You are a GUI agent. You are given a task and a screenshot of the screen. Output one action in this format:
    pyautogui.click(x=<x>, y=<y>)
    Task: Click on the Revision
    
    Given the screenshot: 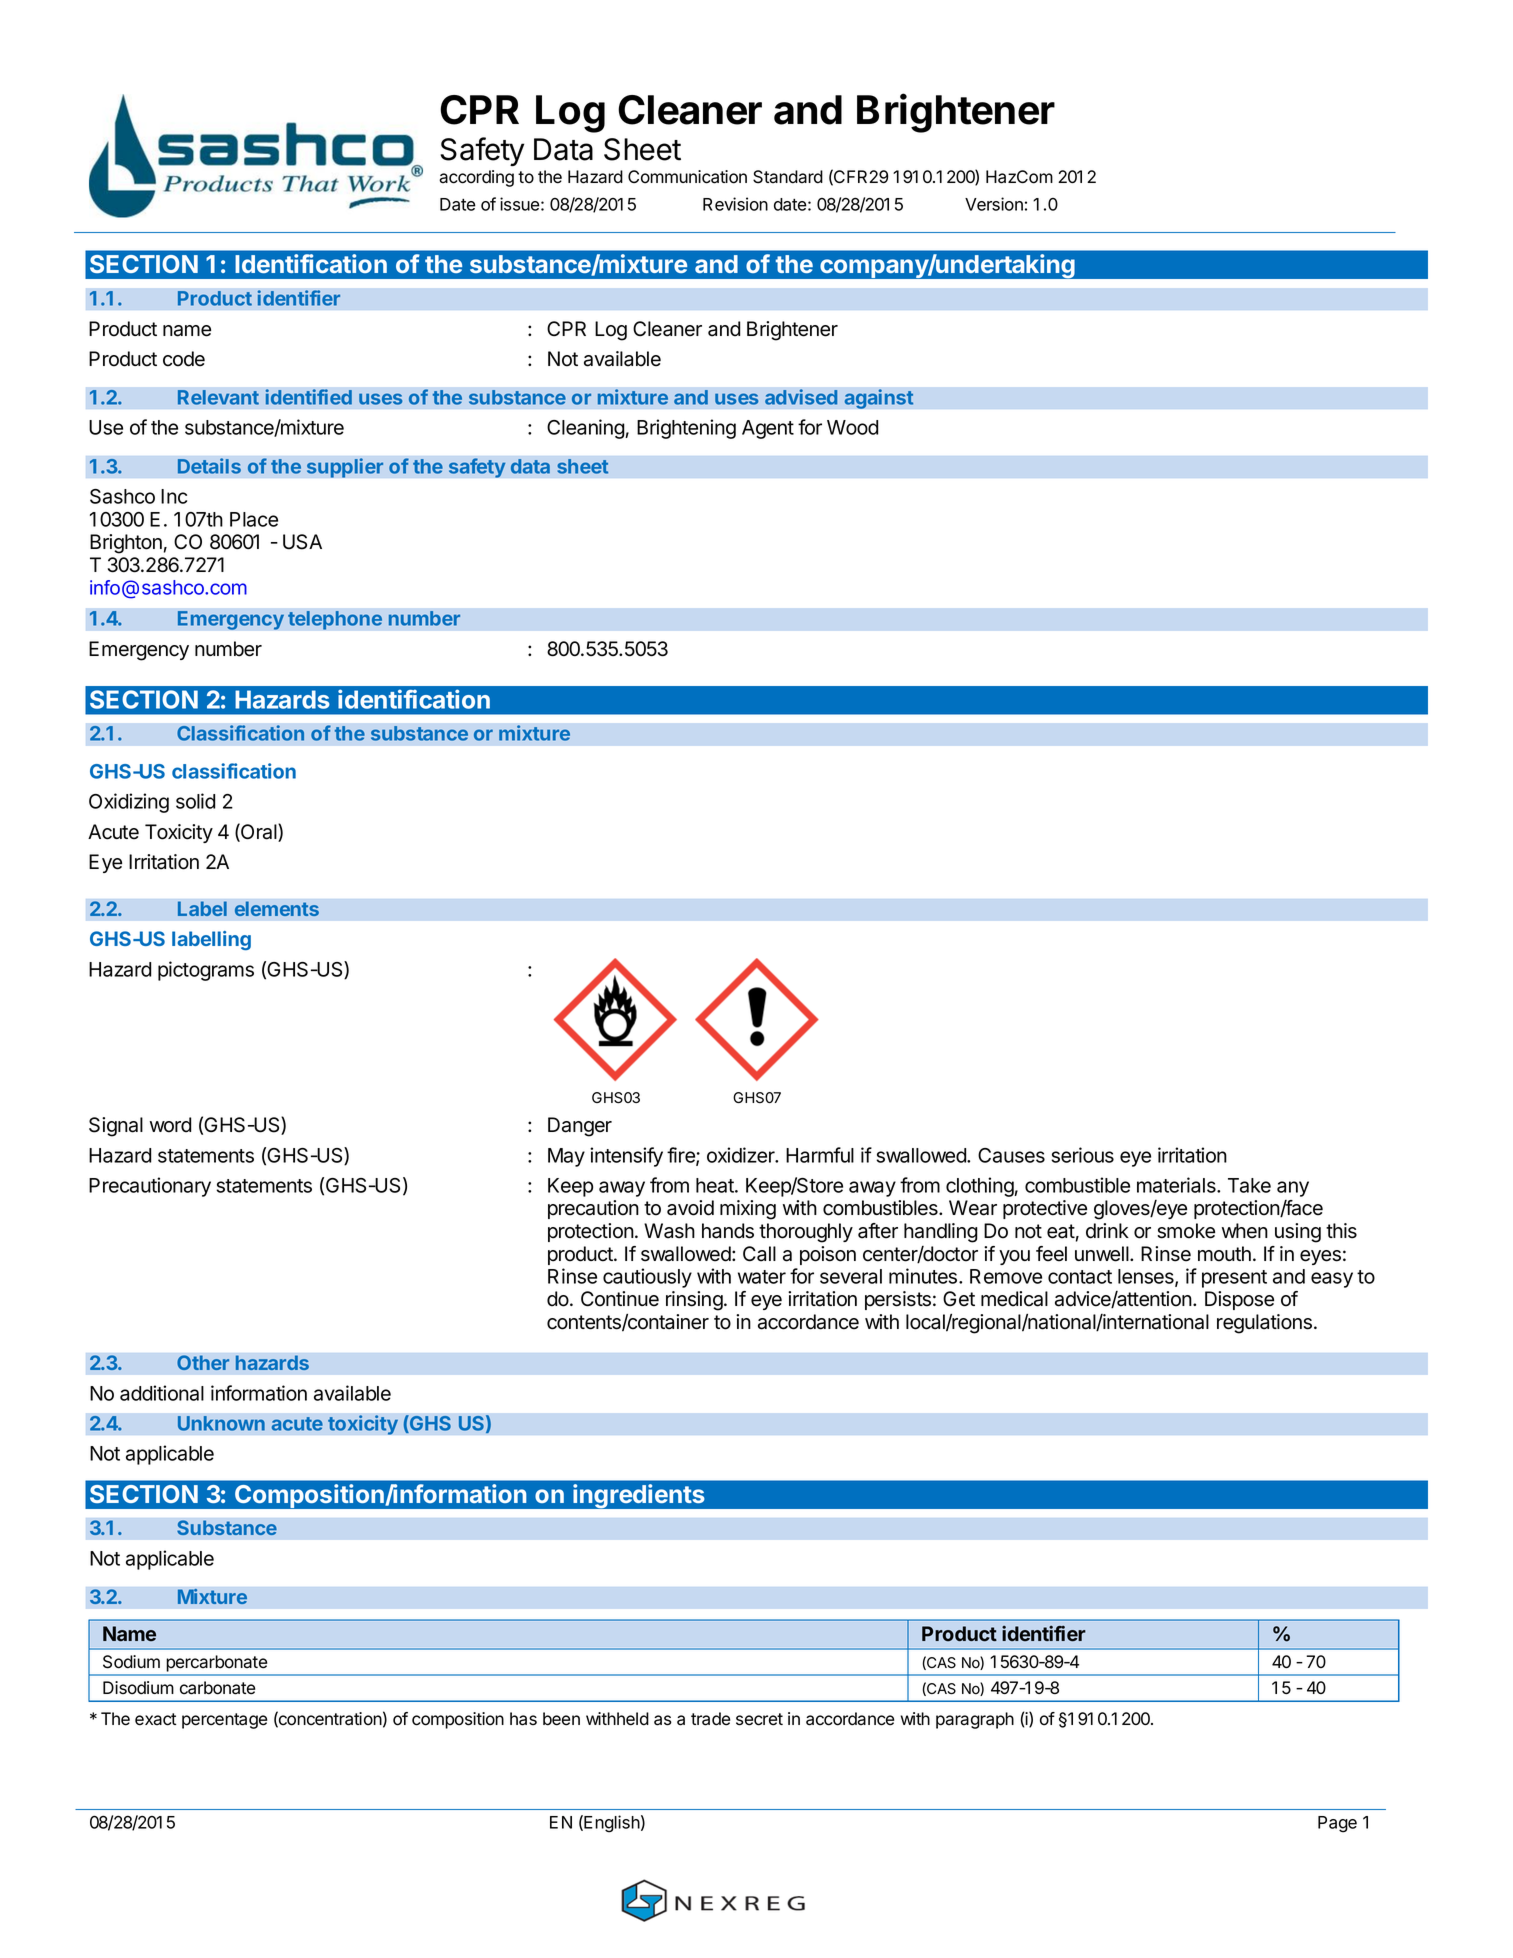 What is the action you would take?
    pyautogui.click(x=735, y=204)
